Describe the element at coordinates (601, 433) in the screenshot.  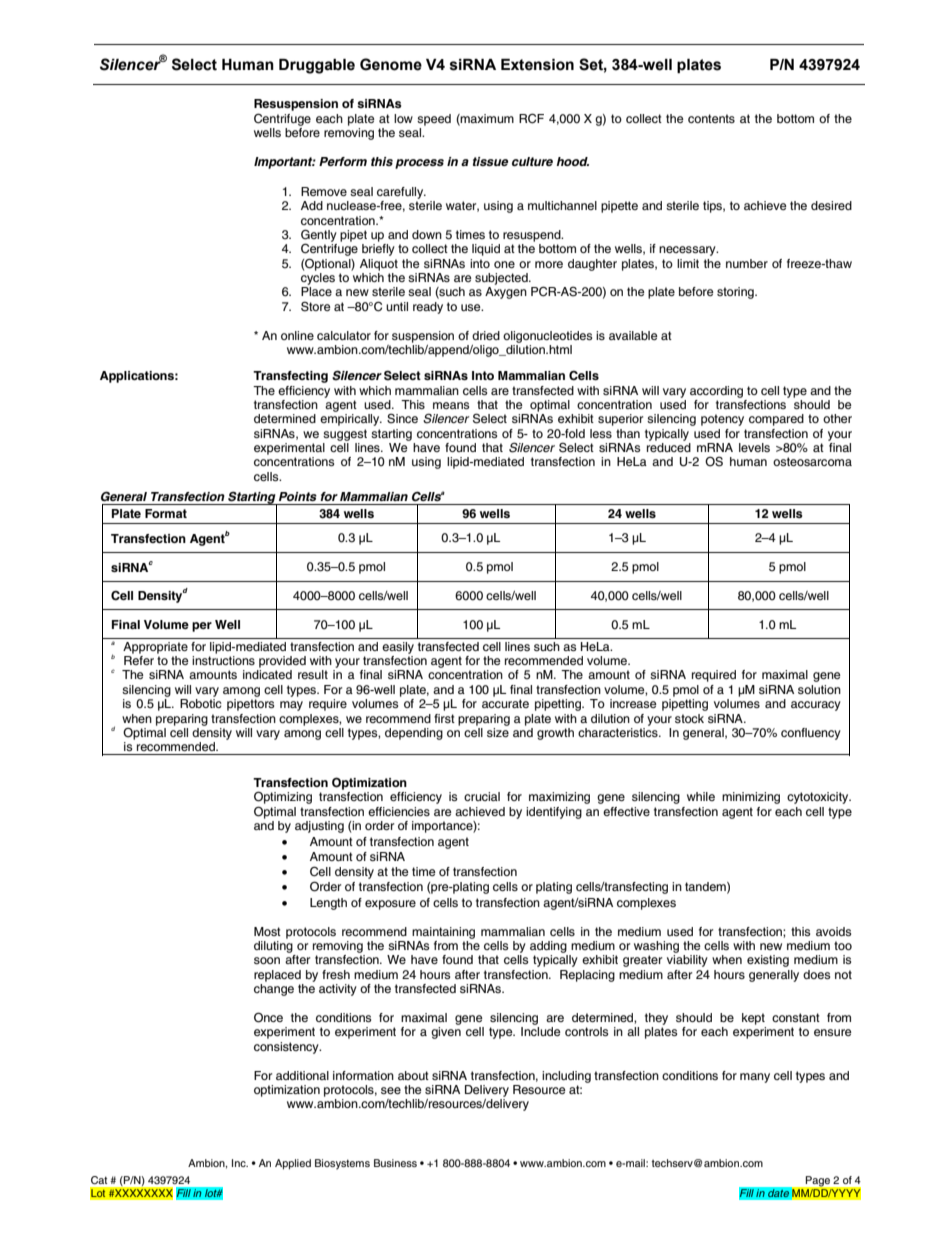
I see `less` at that location.
